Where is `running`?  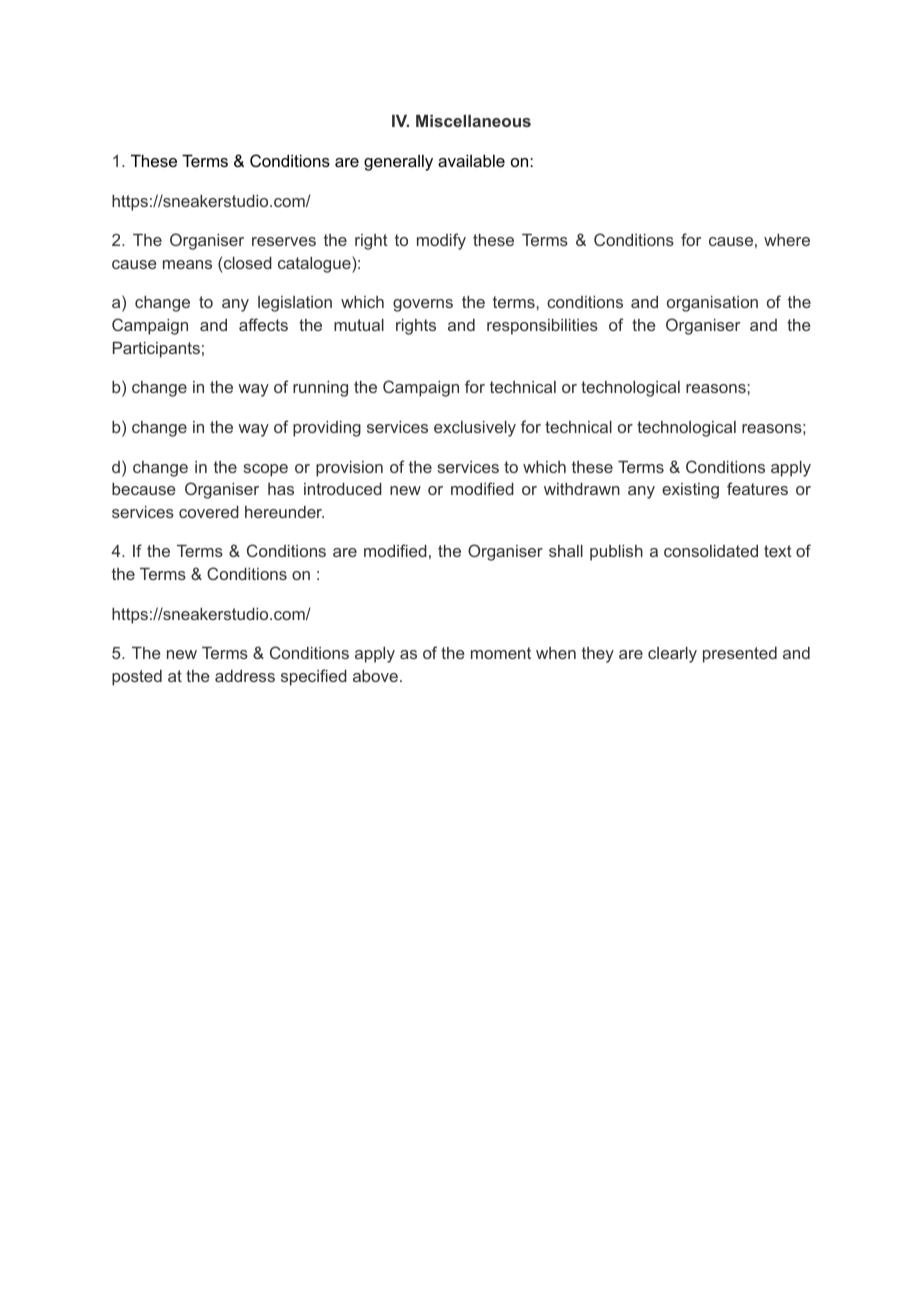 running is located at coordinates (320, 389).
